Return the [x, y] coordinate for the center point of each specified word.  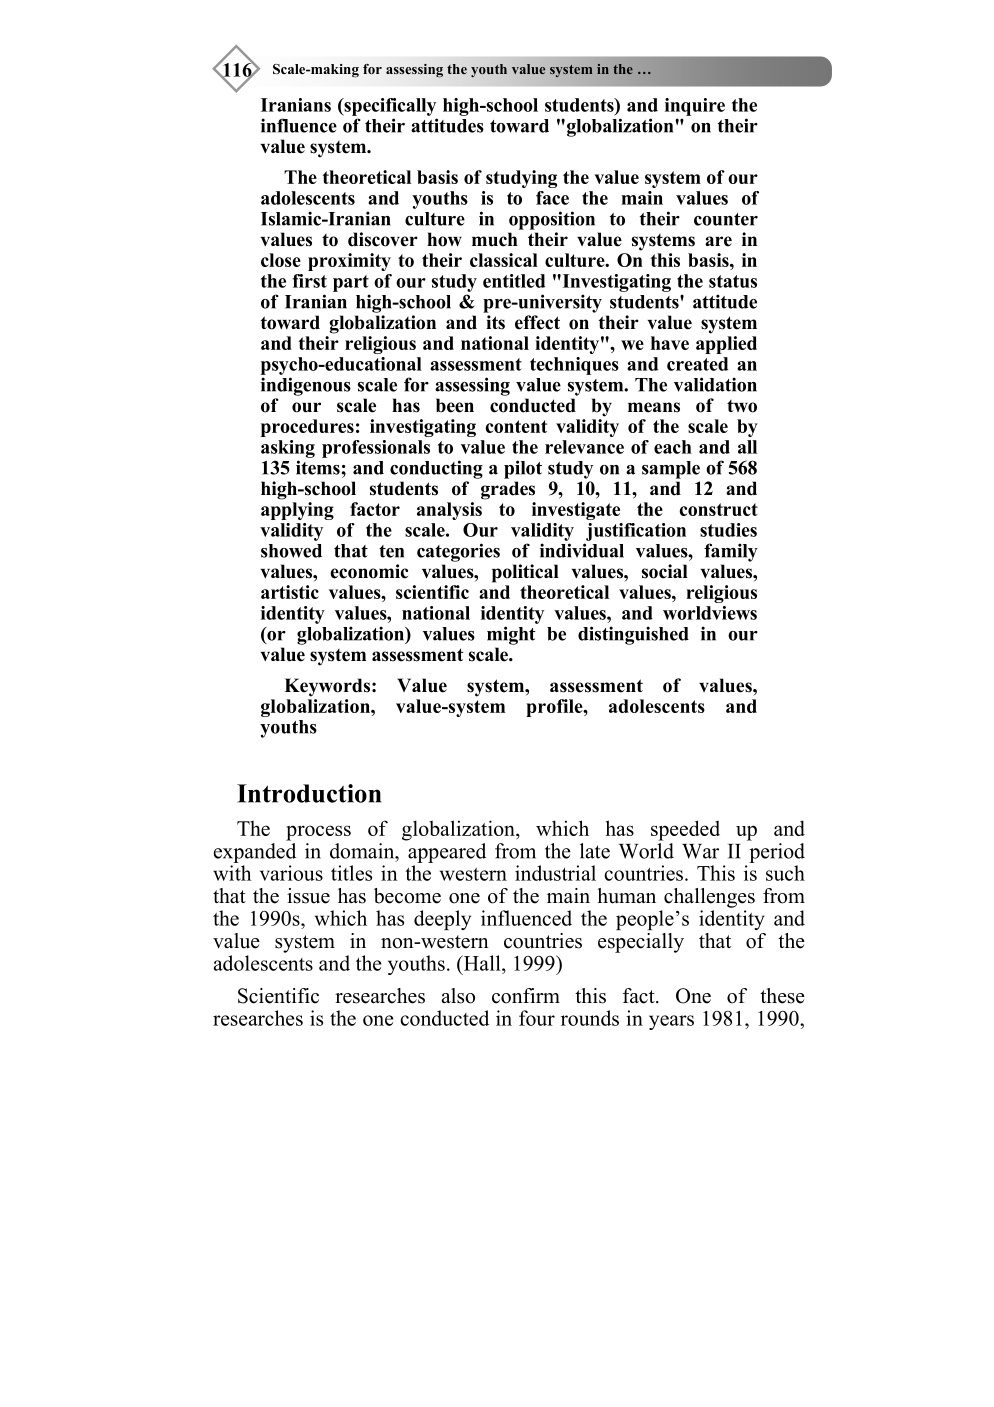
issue [308, 896]
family [731, 552]
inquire [695, 107]
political [525, 573]
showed [291, 551]
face [552, 198]
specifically [389, 107]
